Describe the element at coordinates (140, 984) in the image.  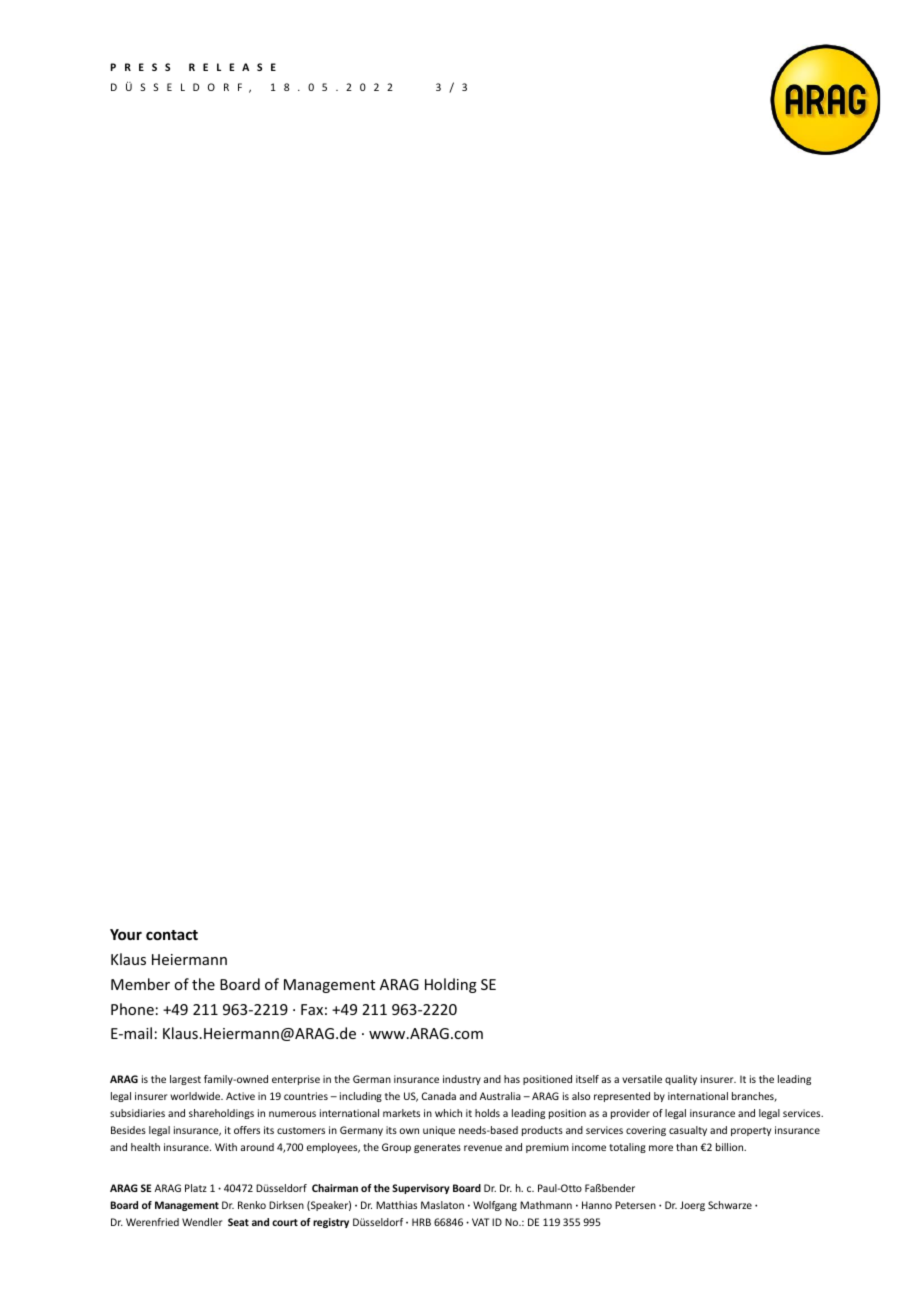
I see `Member` at that location.
